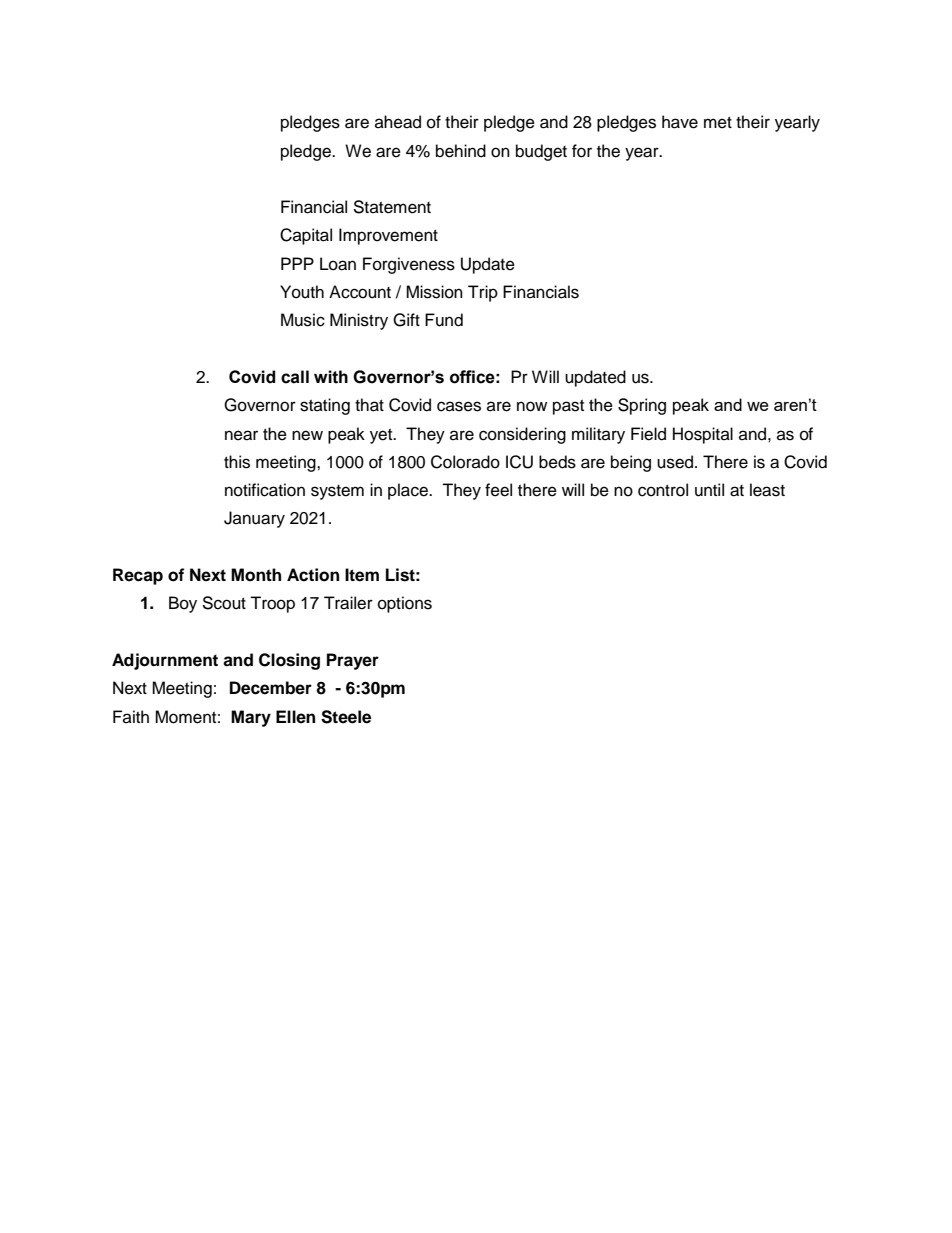 The width and height of the screenshot is (952, 1233). What do you see at coordinates (251, 718) in the screenshot?
I see `Mary` at bounding box center [251, 718].
